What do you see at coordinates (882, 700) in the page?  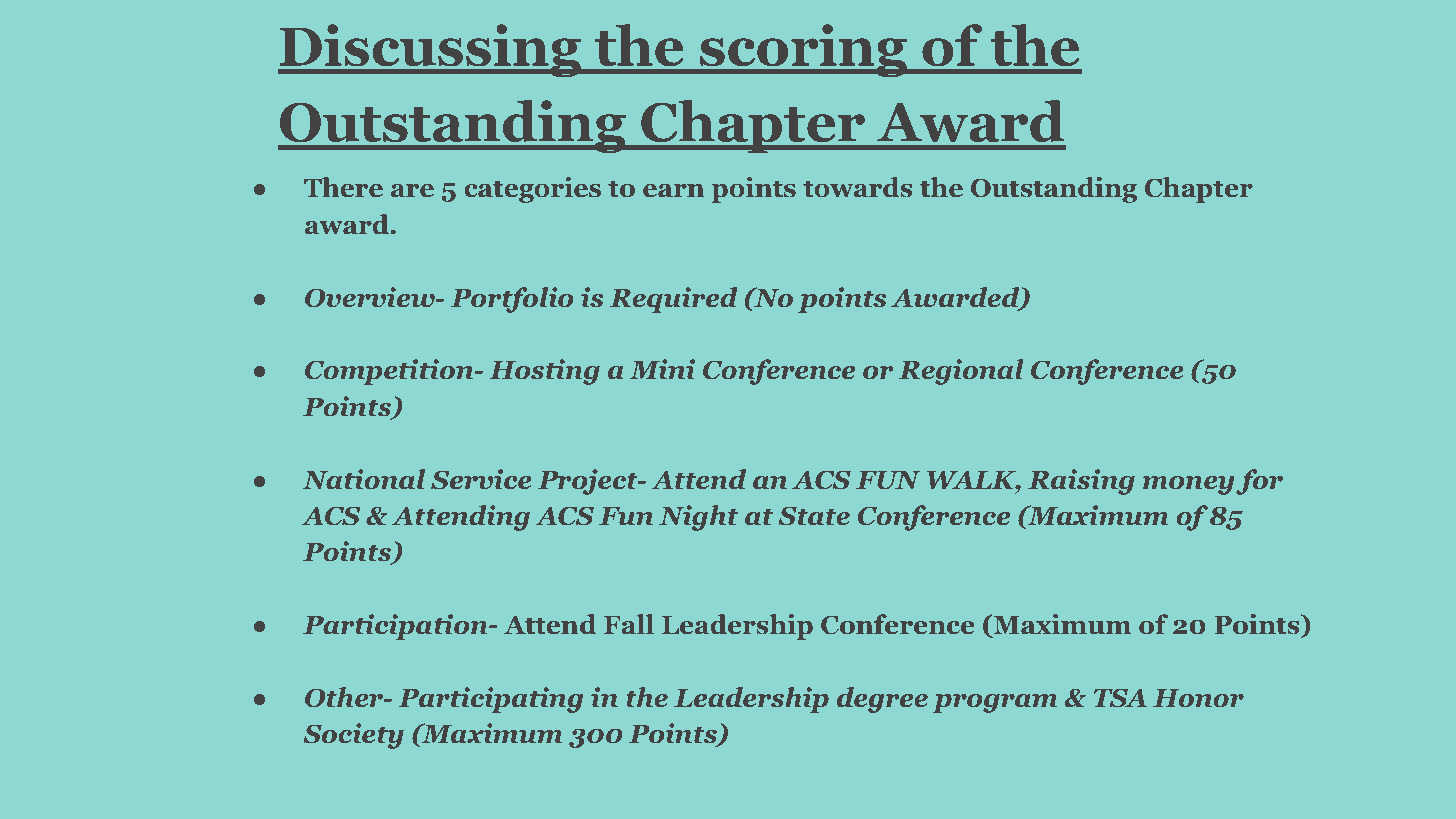 I see `degree` at bounding box center [882, 700].
